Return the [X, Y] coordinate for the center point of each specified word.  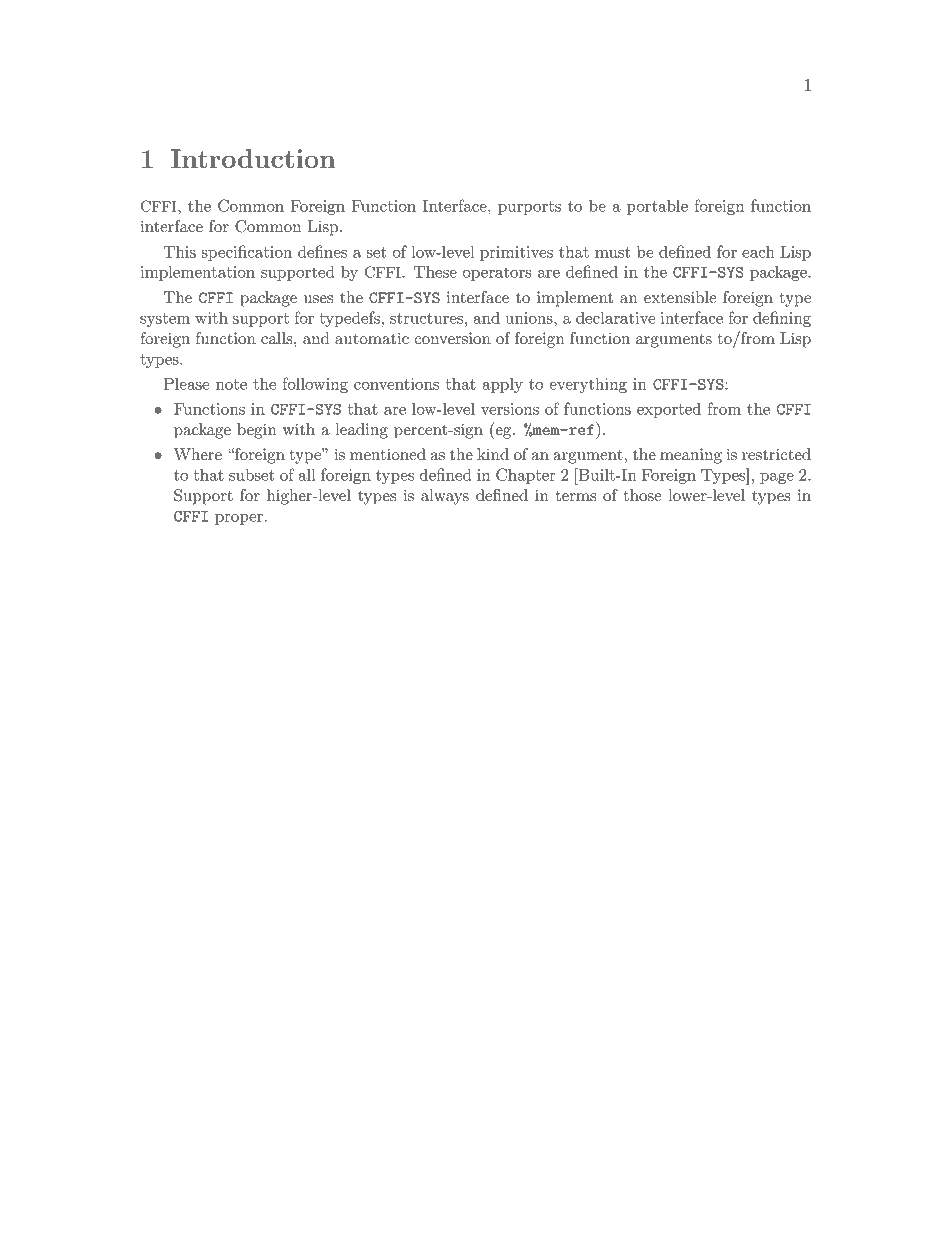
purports [529, 208]
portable [657, 207]
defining [782, 319]
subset [251, 474]
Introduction [253, 158]
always [445, 497]
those [643, 495]
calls [278, 338]
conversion [452, 338]
